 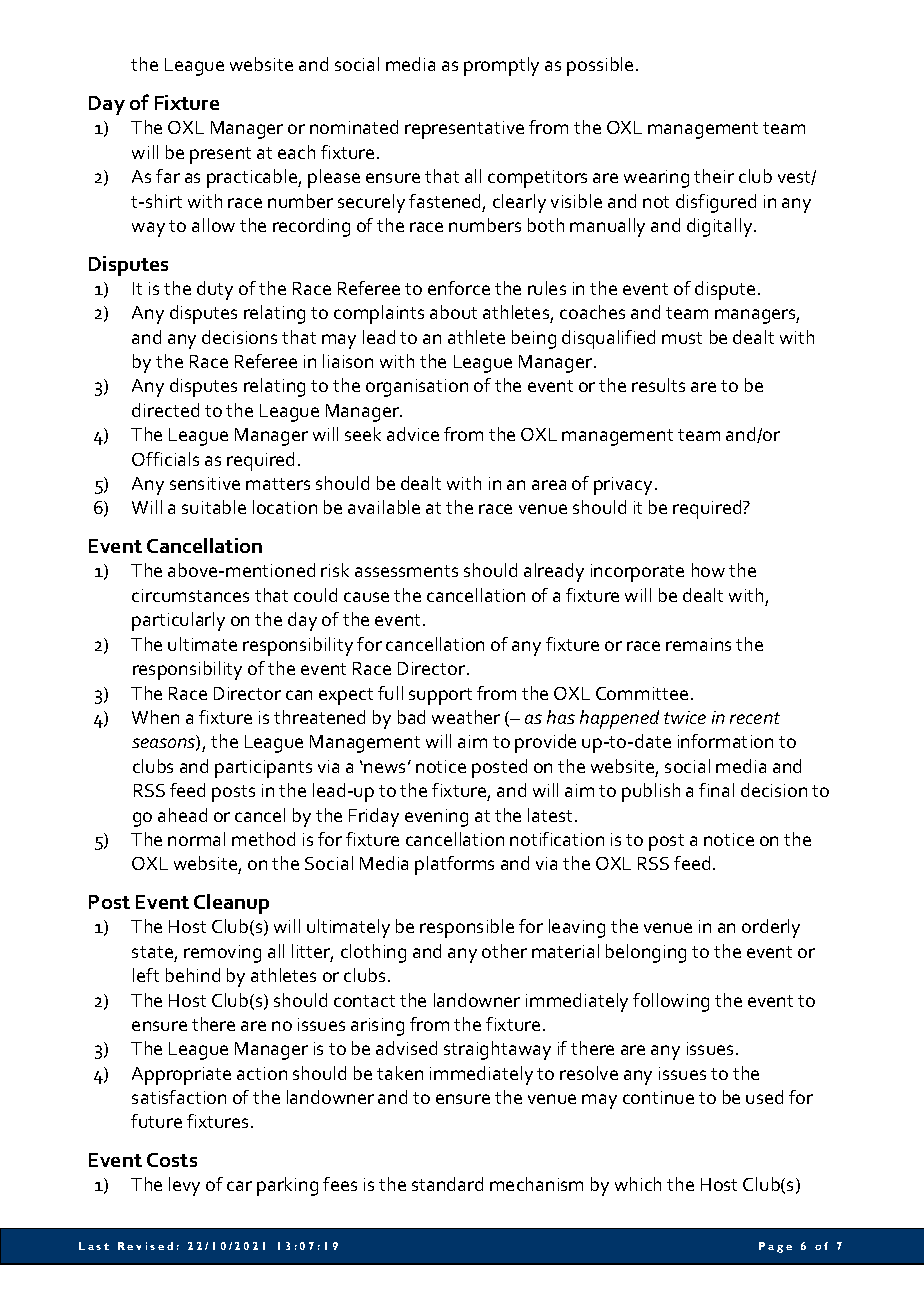 What do you see at coordinates (714, 176) in the image?
I see `their` at bounding box center [714, 176].
